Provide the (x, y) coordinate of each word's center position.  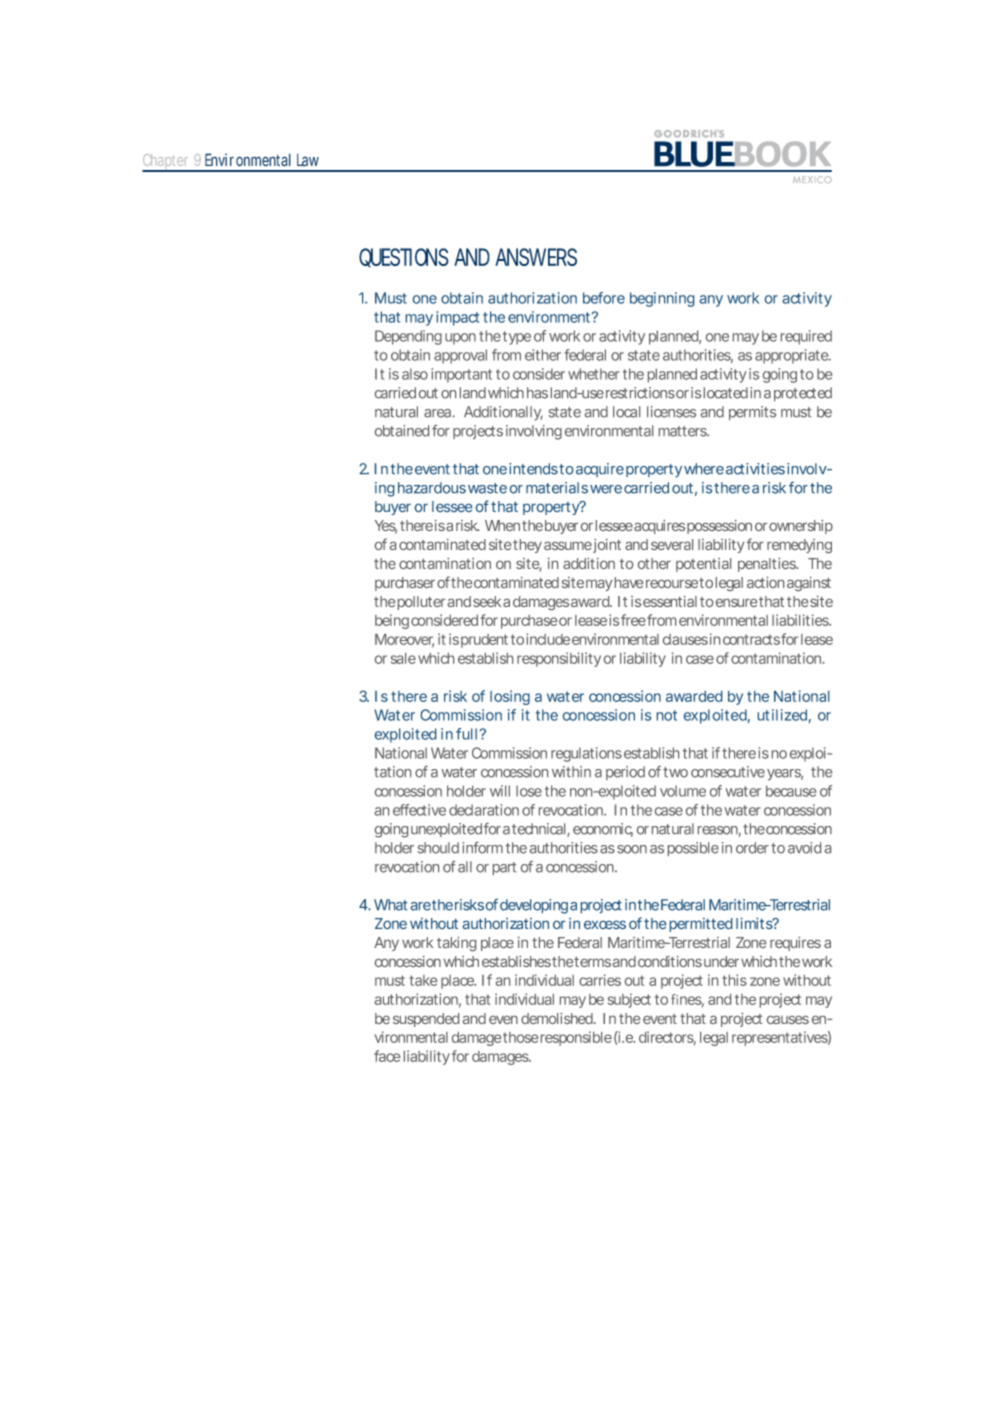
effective (419, 810)
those (520, 1037)
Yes (385, 527)
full (466, 734)
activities (755, 469)
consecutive (728, 772)
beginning (662, 299)
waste (487, 488)
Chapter (167, 163)
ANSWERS (536, 257)
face (387, 1056)
